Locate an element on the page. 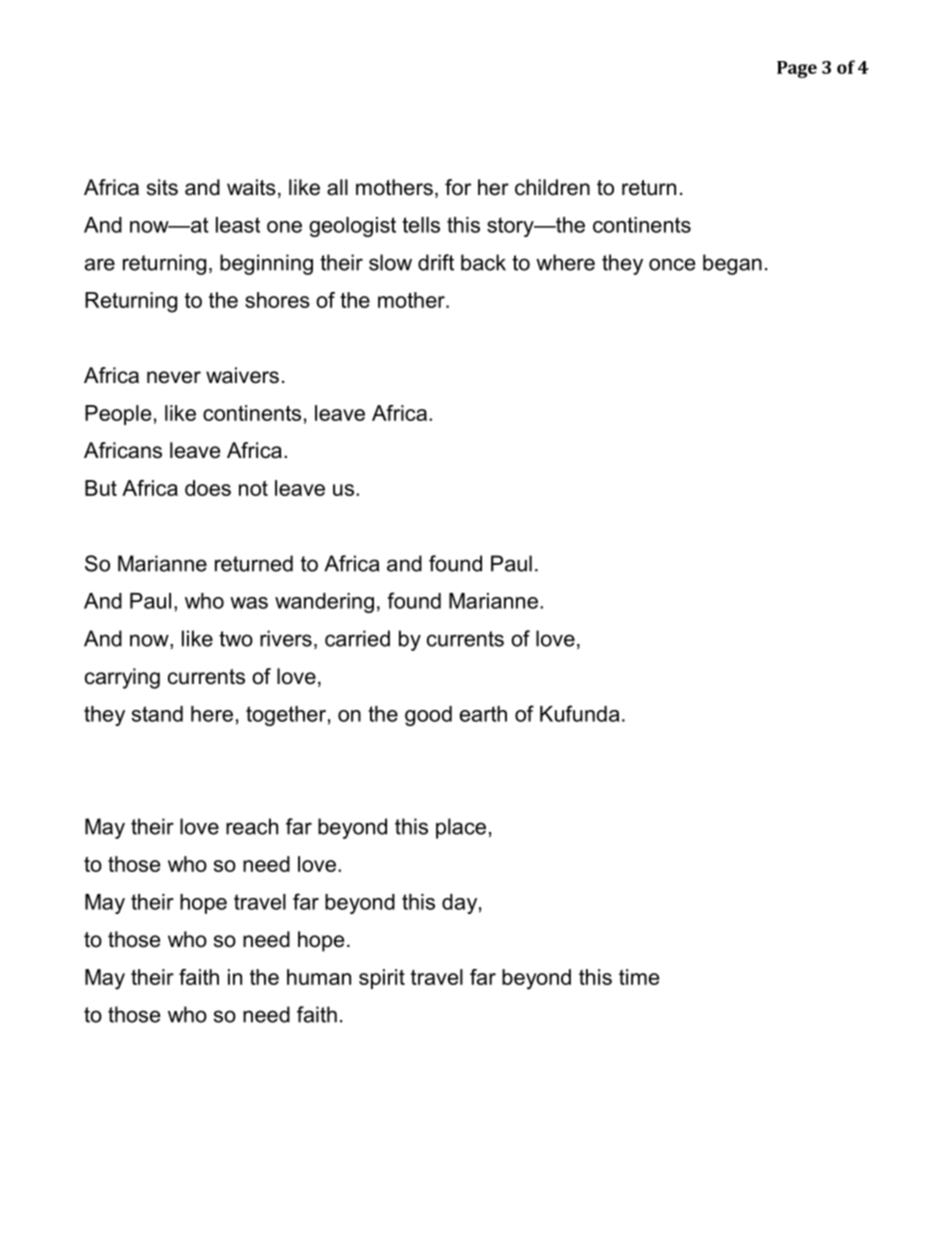 The height and width of the document is (1233, 952). spirit is located at coordinates (382, 979).
